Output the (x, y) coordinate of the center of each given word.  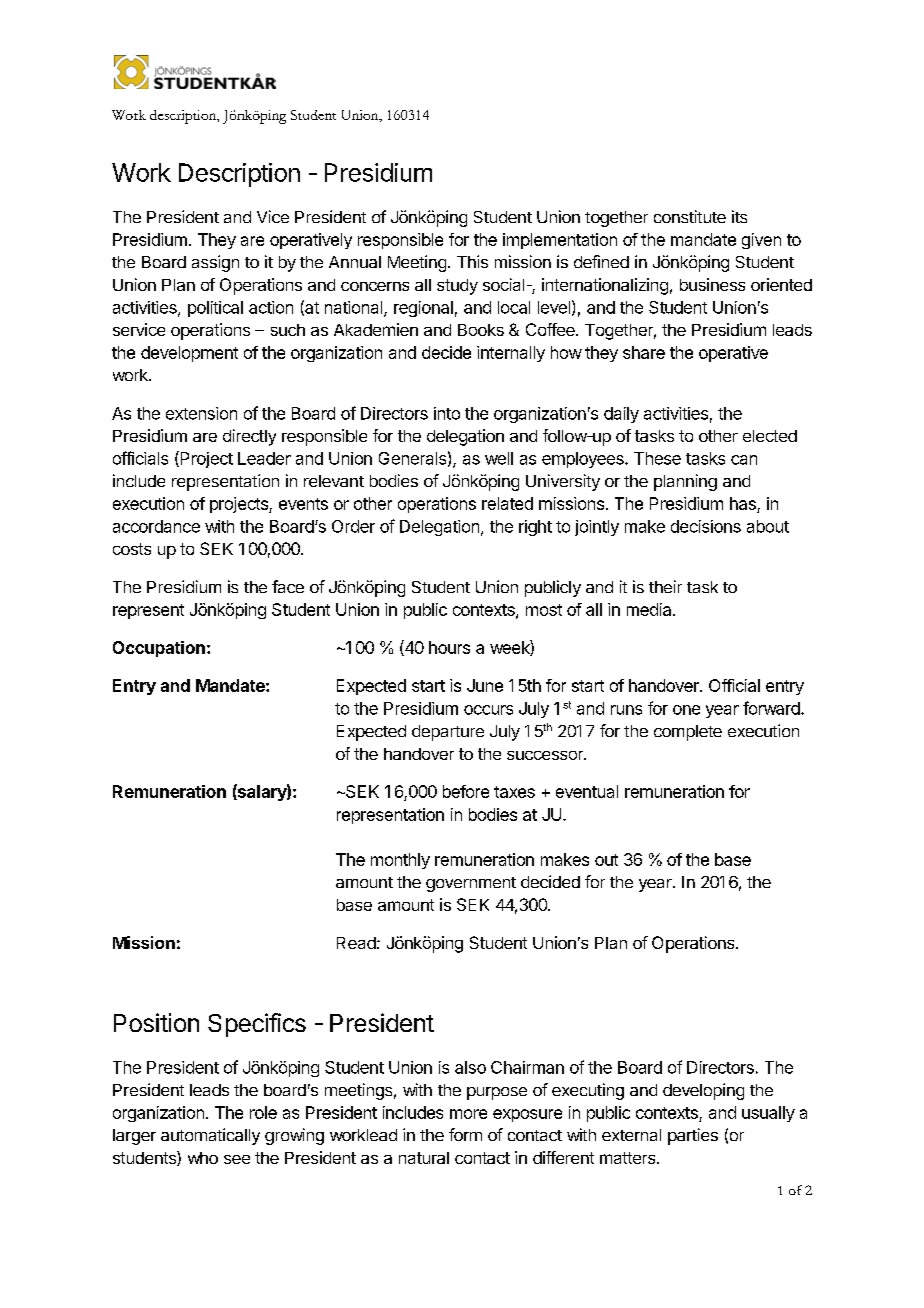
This (472, 261)
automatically (210, 1136)
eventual (587, 791)
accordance (156, 526)
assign (215, 263)
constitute (690, 216)
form (465, 1134)
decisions (706, 526)
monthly (400, 861)
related (507, 503)
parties (693, 1136)
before (466, 791)
